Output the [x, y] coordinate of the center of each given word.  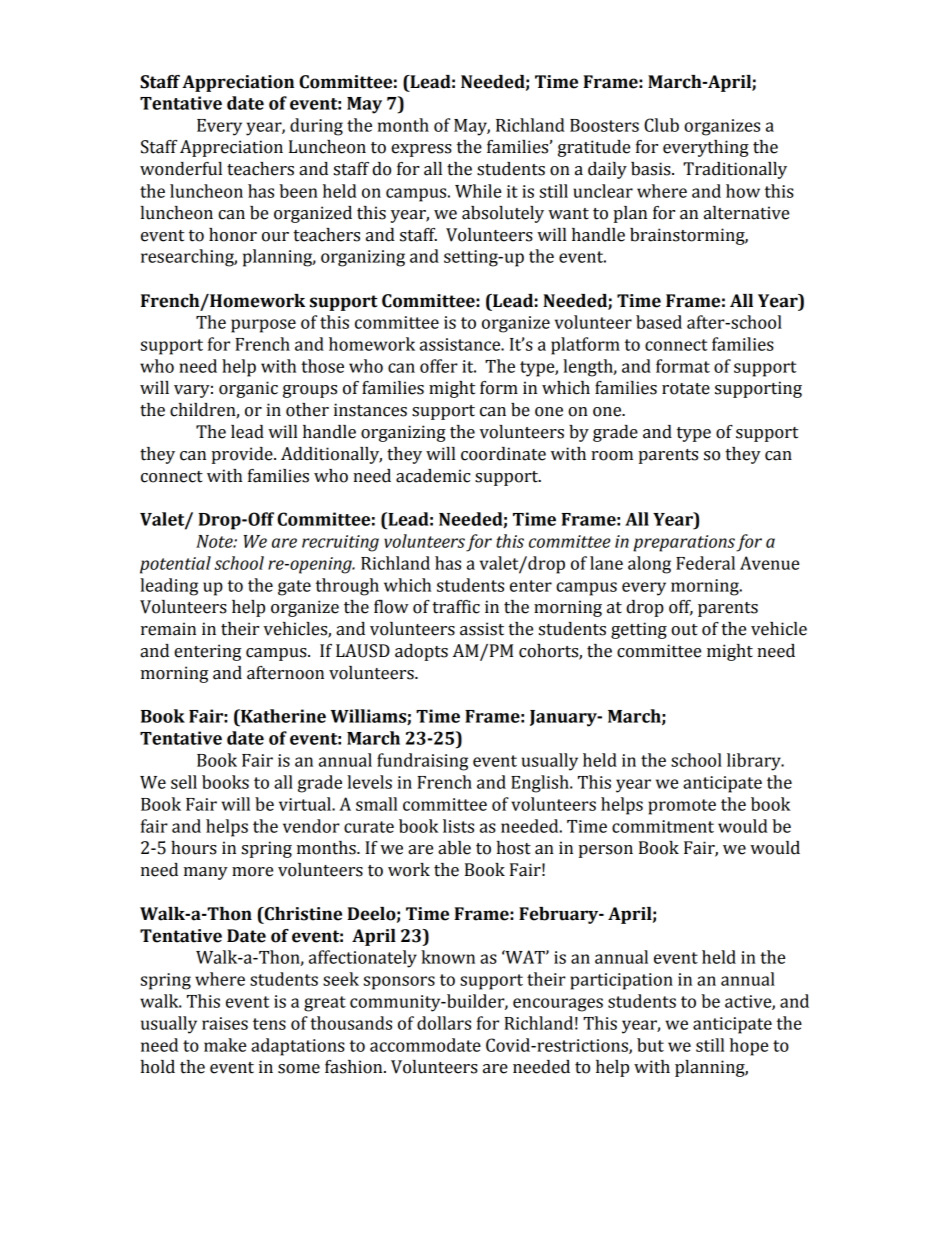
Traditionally [735, 170]
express [421, 150]
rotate [686, 389]
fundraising [422, 762]
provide [243, 455]
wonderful [181, 169]
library [755, 762]
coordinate [503, 454]
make [225, 1045]
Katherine [282, 716]
